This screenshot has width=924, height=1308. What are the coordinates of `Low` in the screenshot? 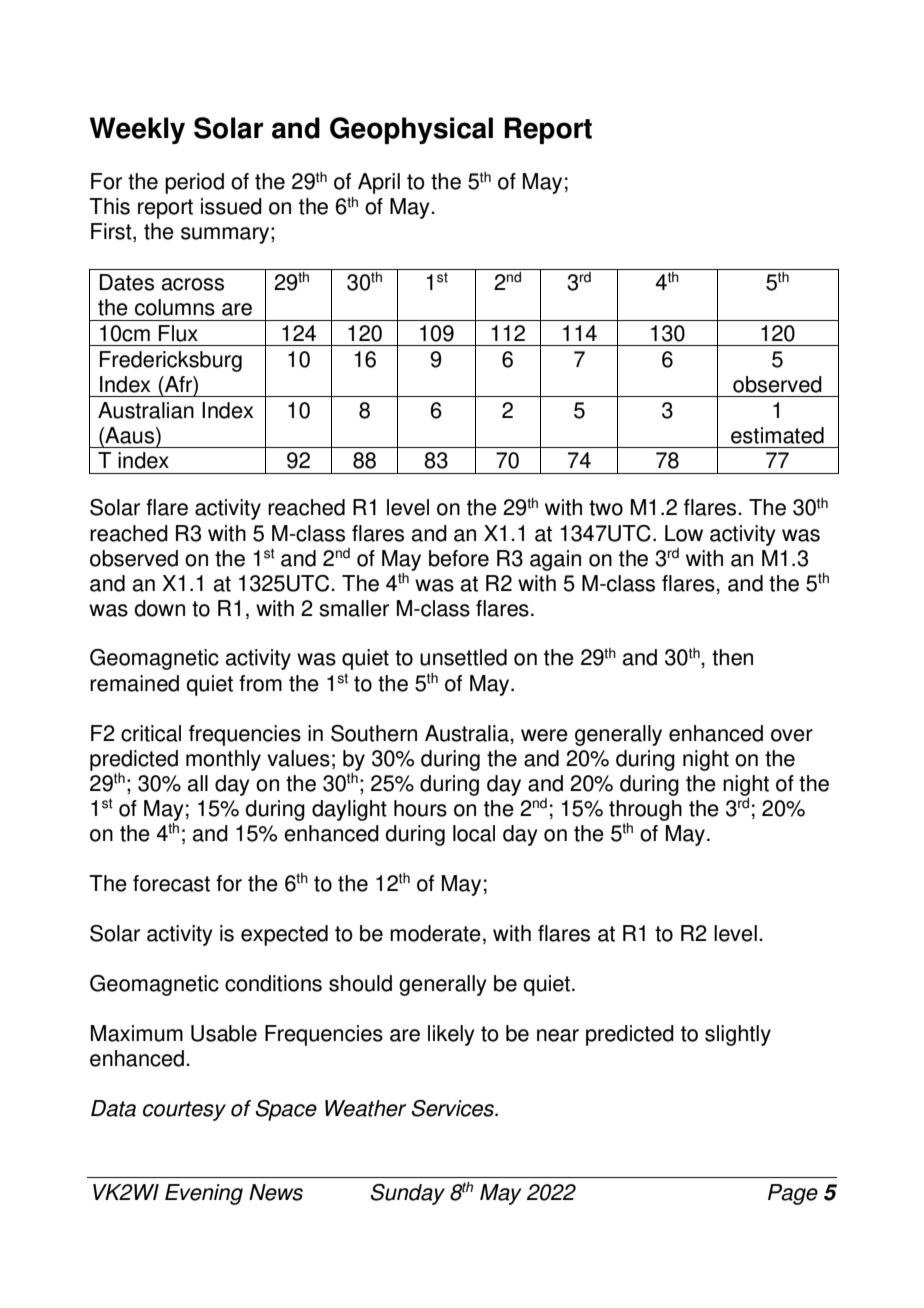 It's located at (684, 533).
